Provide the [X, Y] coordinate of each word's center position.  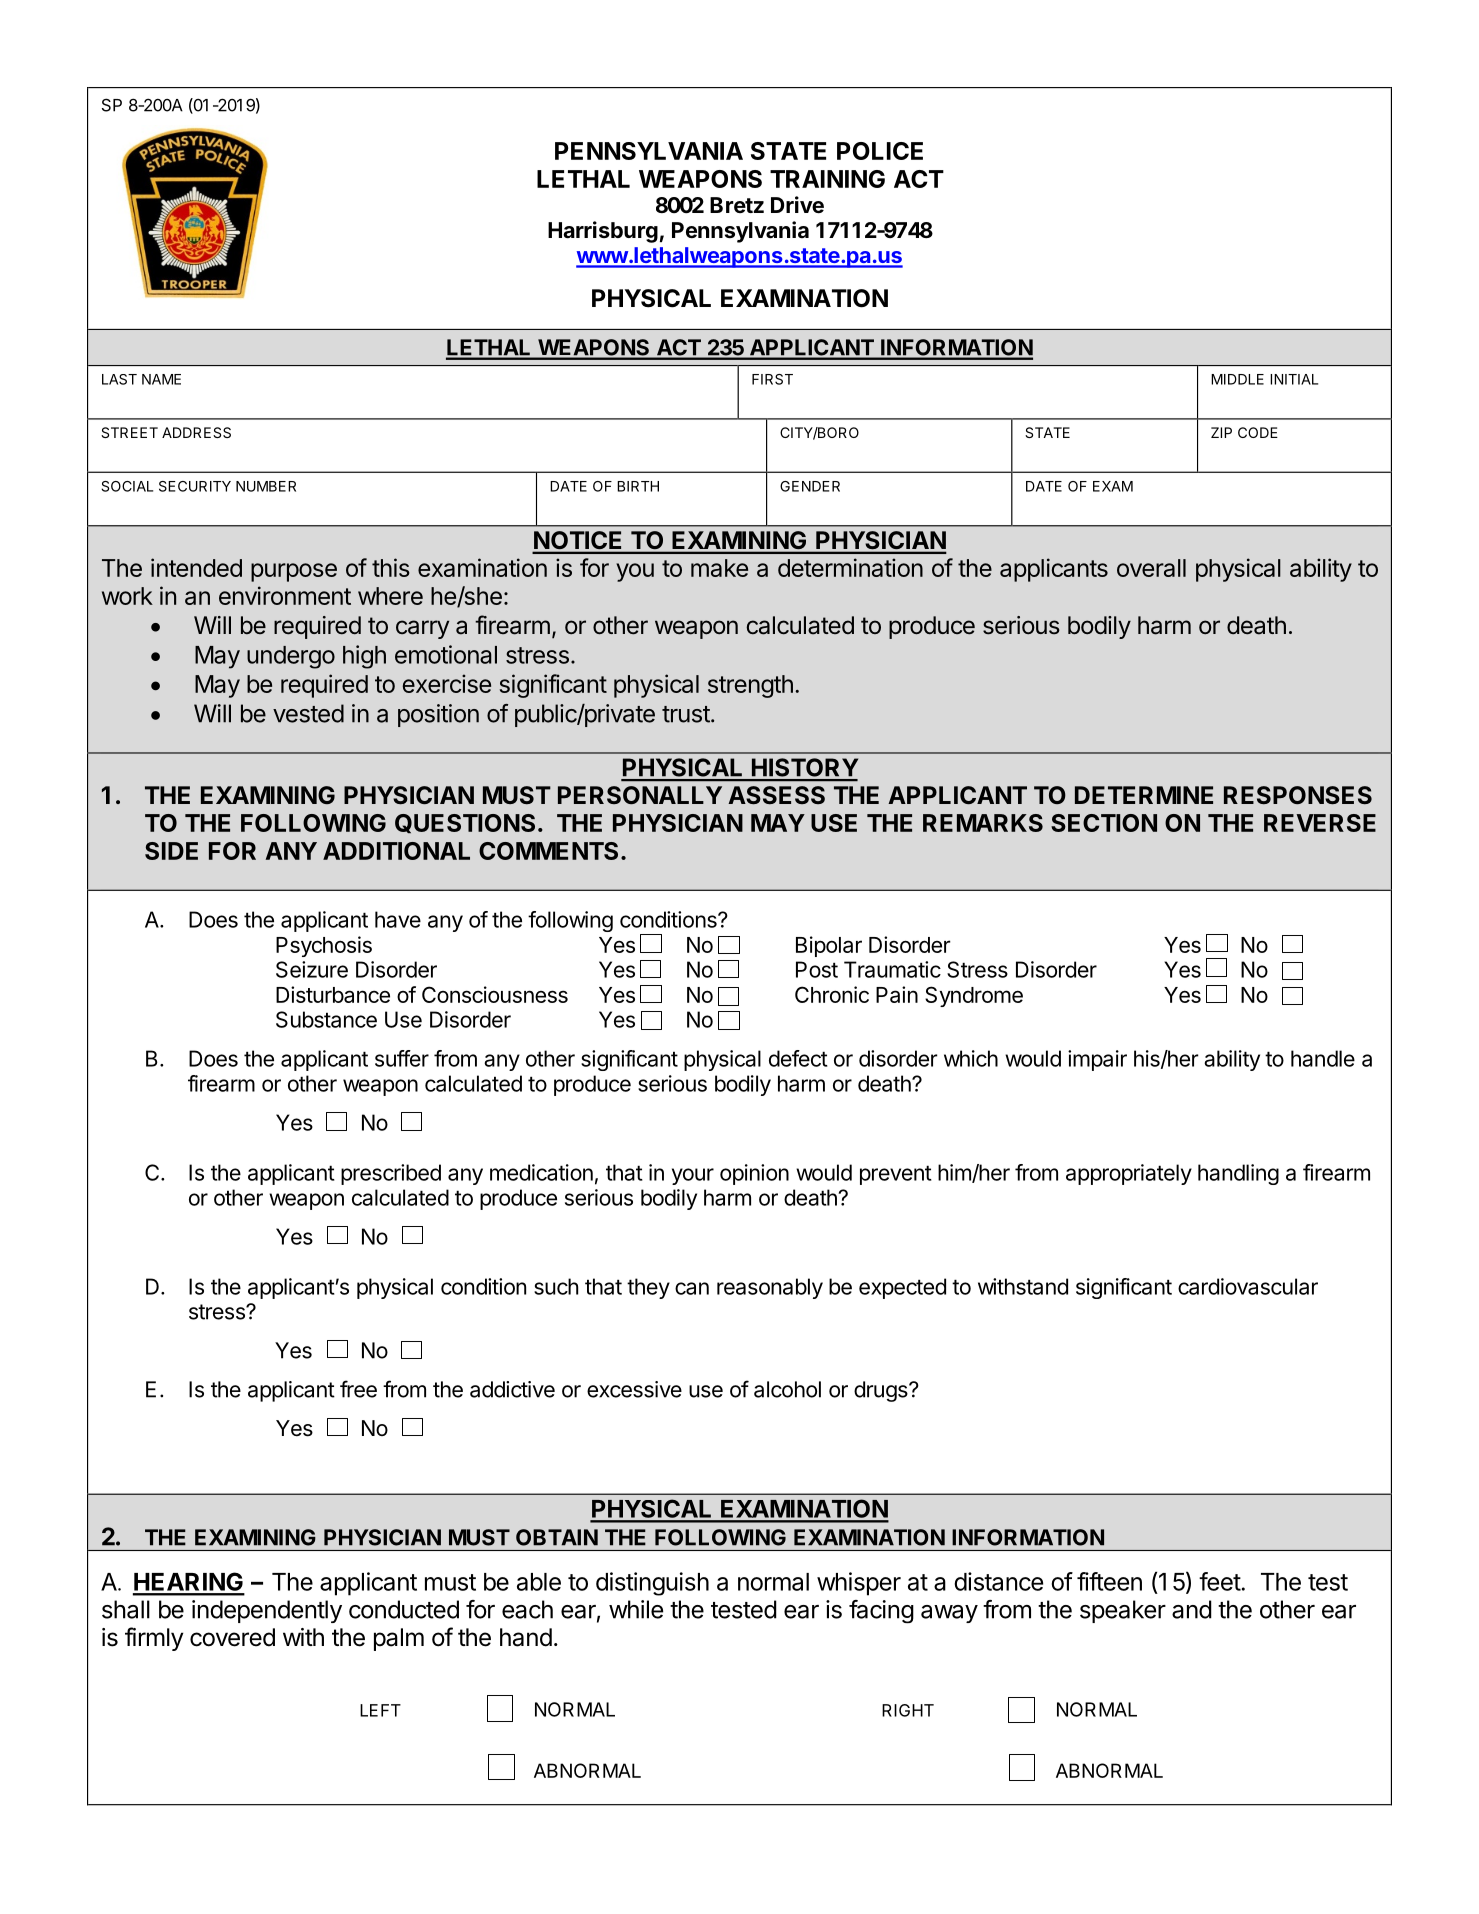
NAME [161, 379]
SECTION [1104, 823]
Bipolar [829, 946]
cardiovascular [1248, 1286]
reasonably [770, 1288]
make [719, 568]
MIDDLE [1237, 379]
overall [1151, 568]
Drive [797, 205]
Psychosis [324, 946]
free [358, 1389]
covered [232, 1637]
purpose [294, 572]
